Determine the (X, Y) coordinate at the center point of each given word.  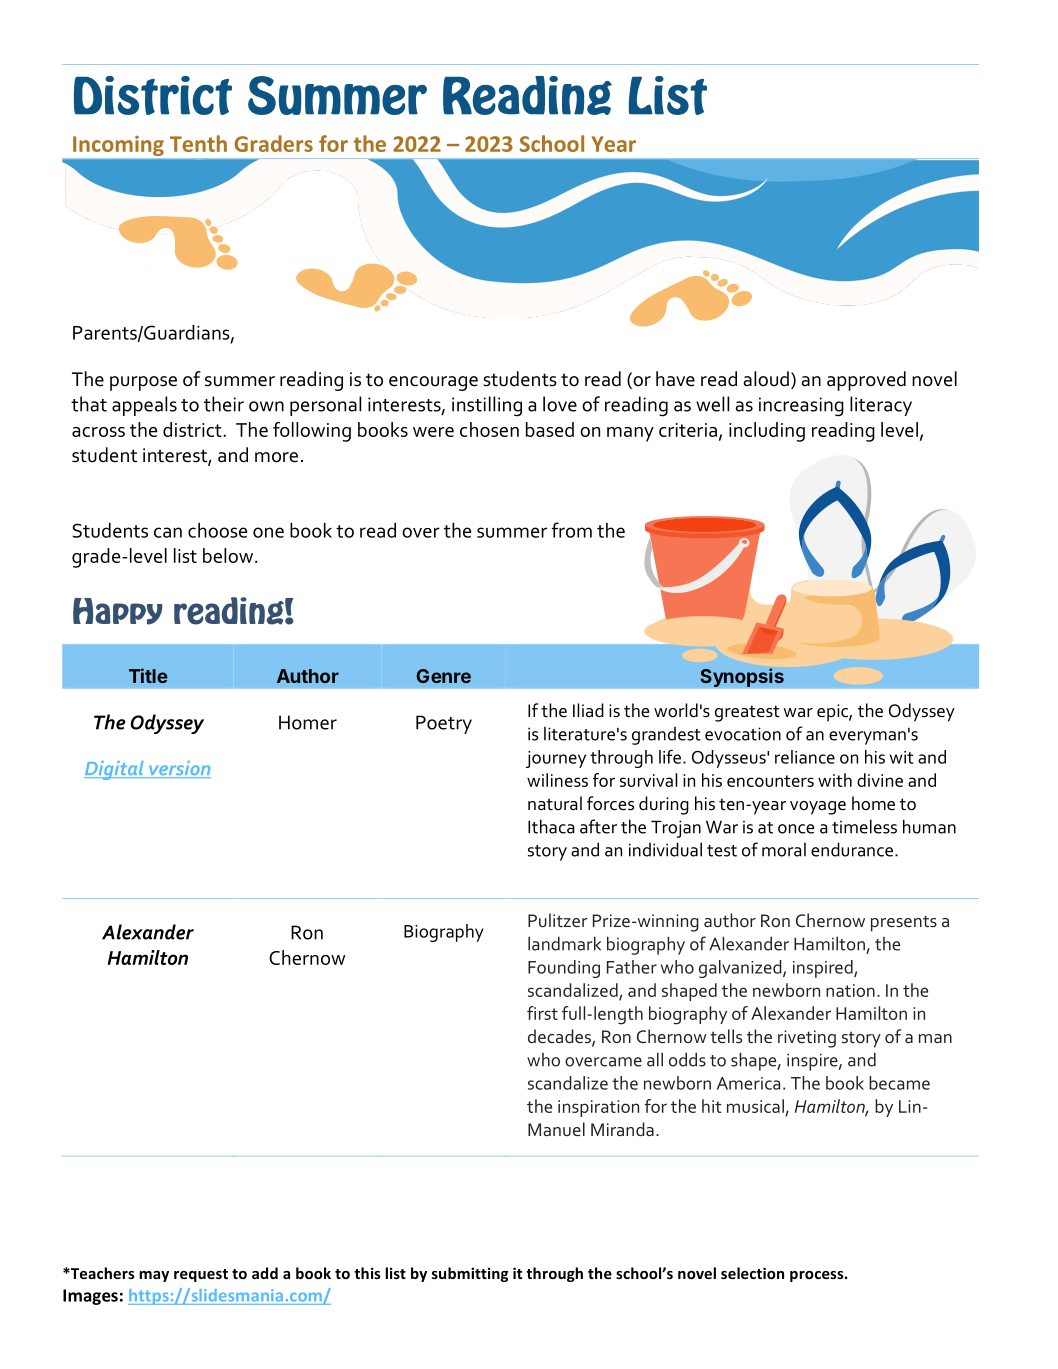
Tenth (198, 143)
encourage (433, 383)
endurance (853, 849)
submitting (470, 1274)
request (201, 1275)
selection (752, 1273)
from (571, 530)
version (179, 769)
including (767, 432)
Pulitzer (558, 920)
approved (866, 381)
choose (218, 530)
